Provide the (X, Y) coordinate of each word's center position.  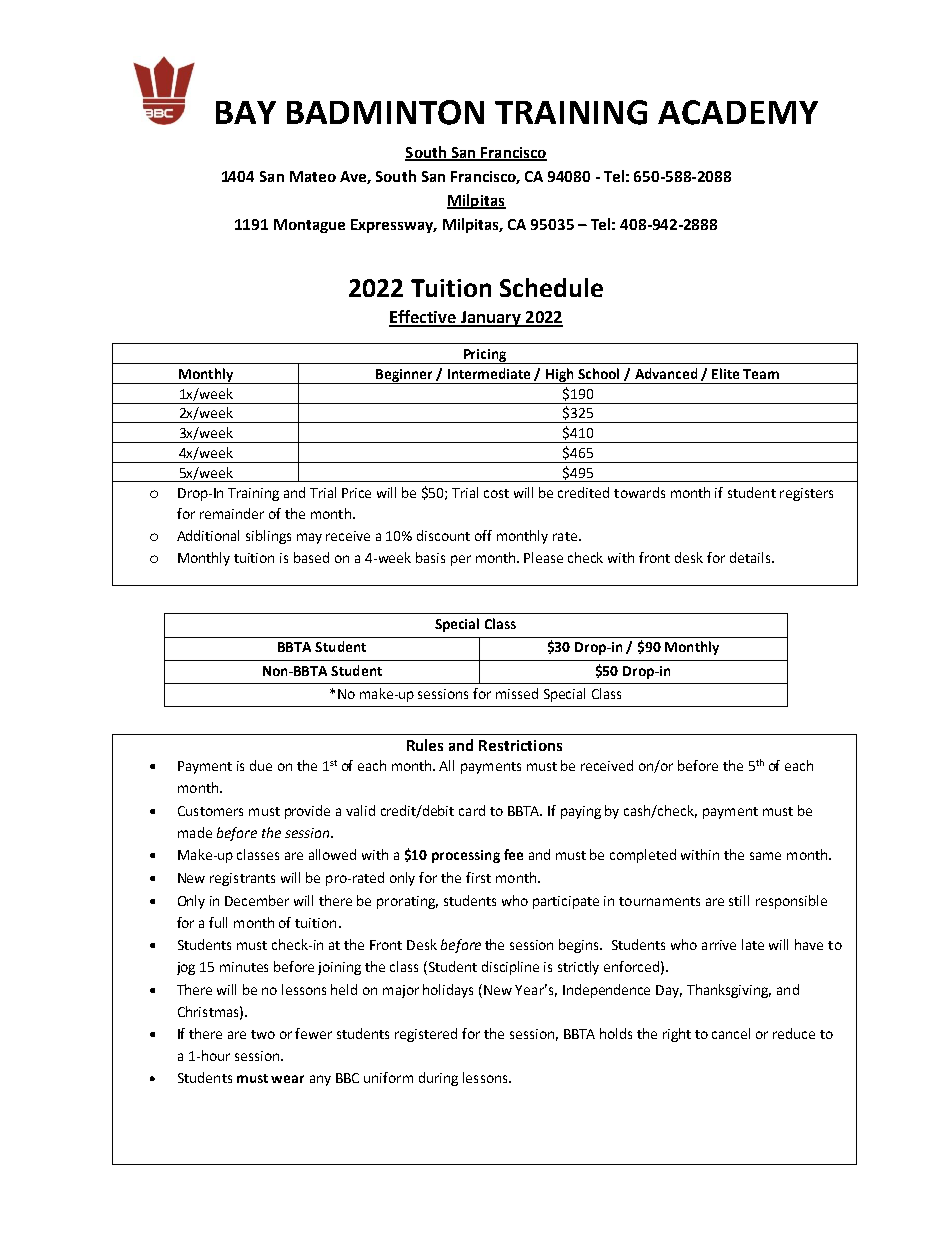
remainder (232, 513)
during (438, 1079)
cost (496, 493)
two (263, 1034)
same (765, 856)
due (261, 765)
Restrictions (520, 745)
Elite (725, 373)
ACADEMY (738, 112)
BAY (246, 112)
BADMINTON (385, 112)
